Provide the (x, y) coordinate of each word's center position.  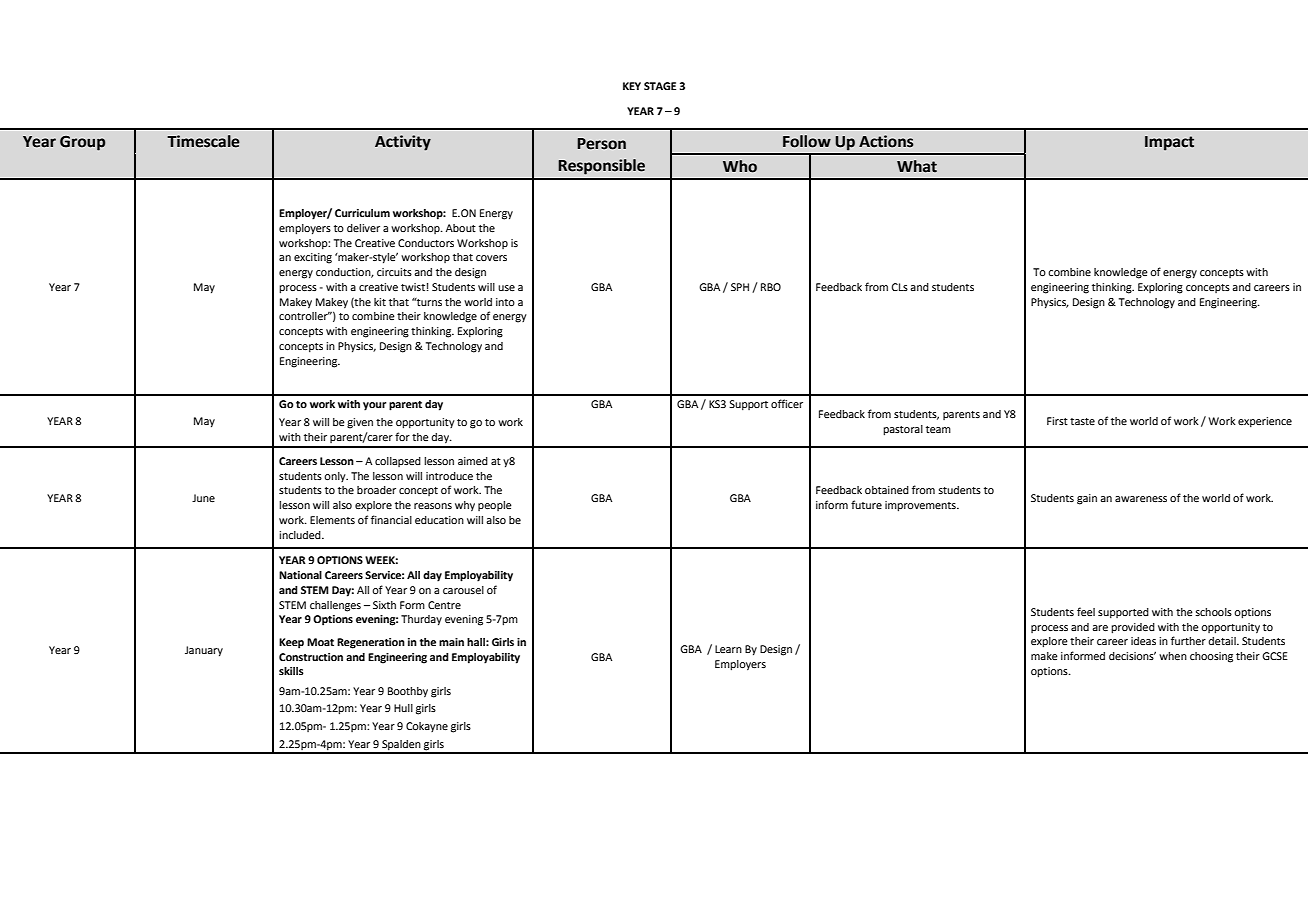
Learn (728, 649)
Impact (1169, 143)
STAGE (660, 86)
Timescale (203, 141)
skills (291, 671)
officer (787, 403)
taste (1082, 421)
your (374, 406)
